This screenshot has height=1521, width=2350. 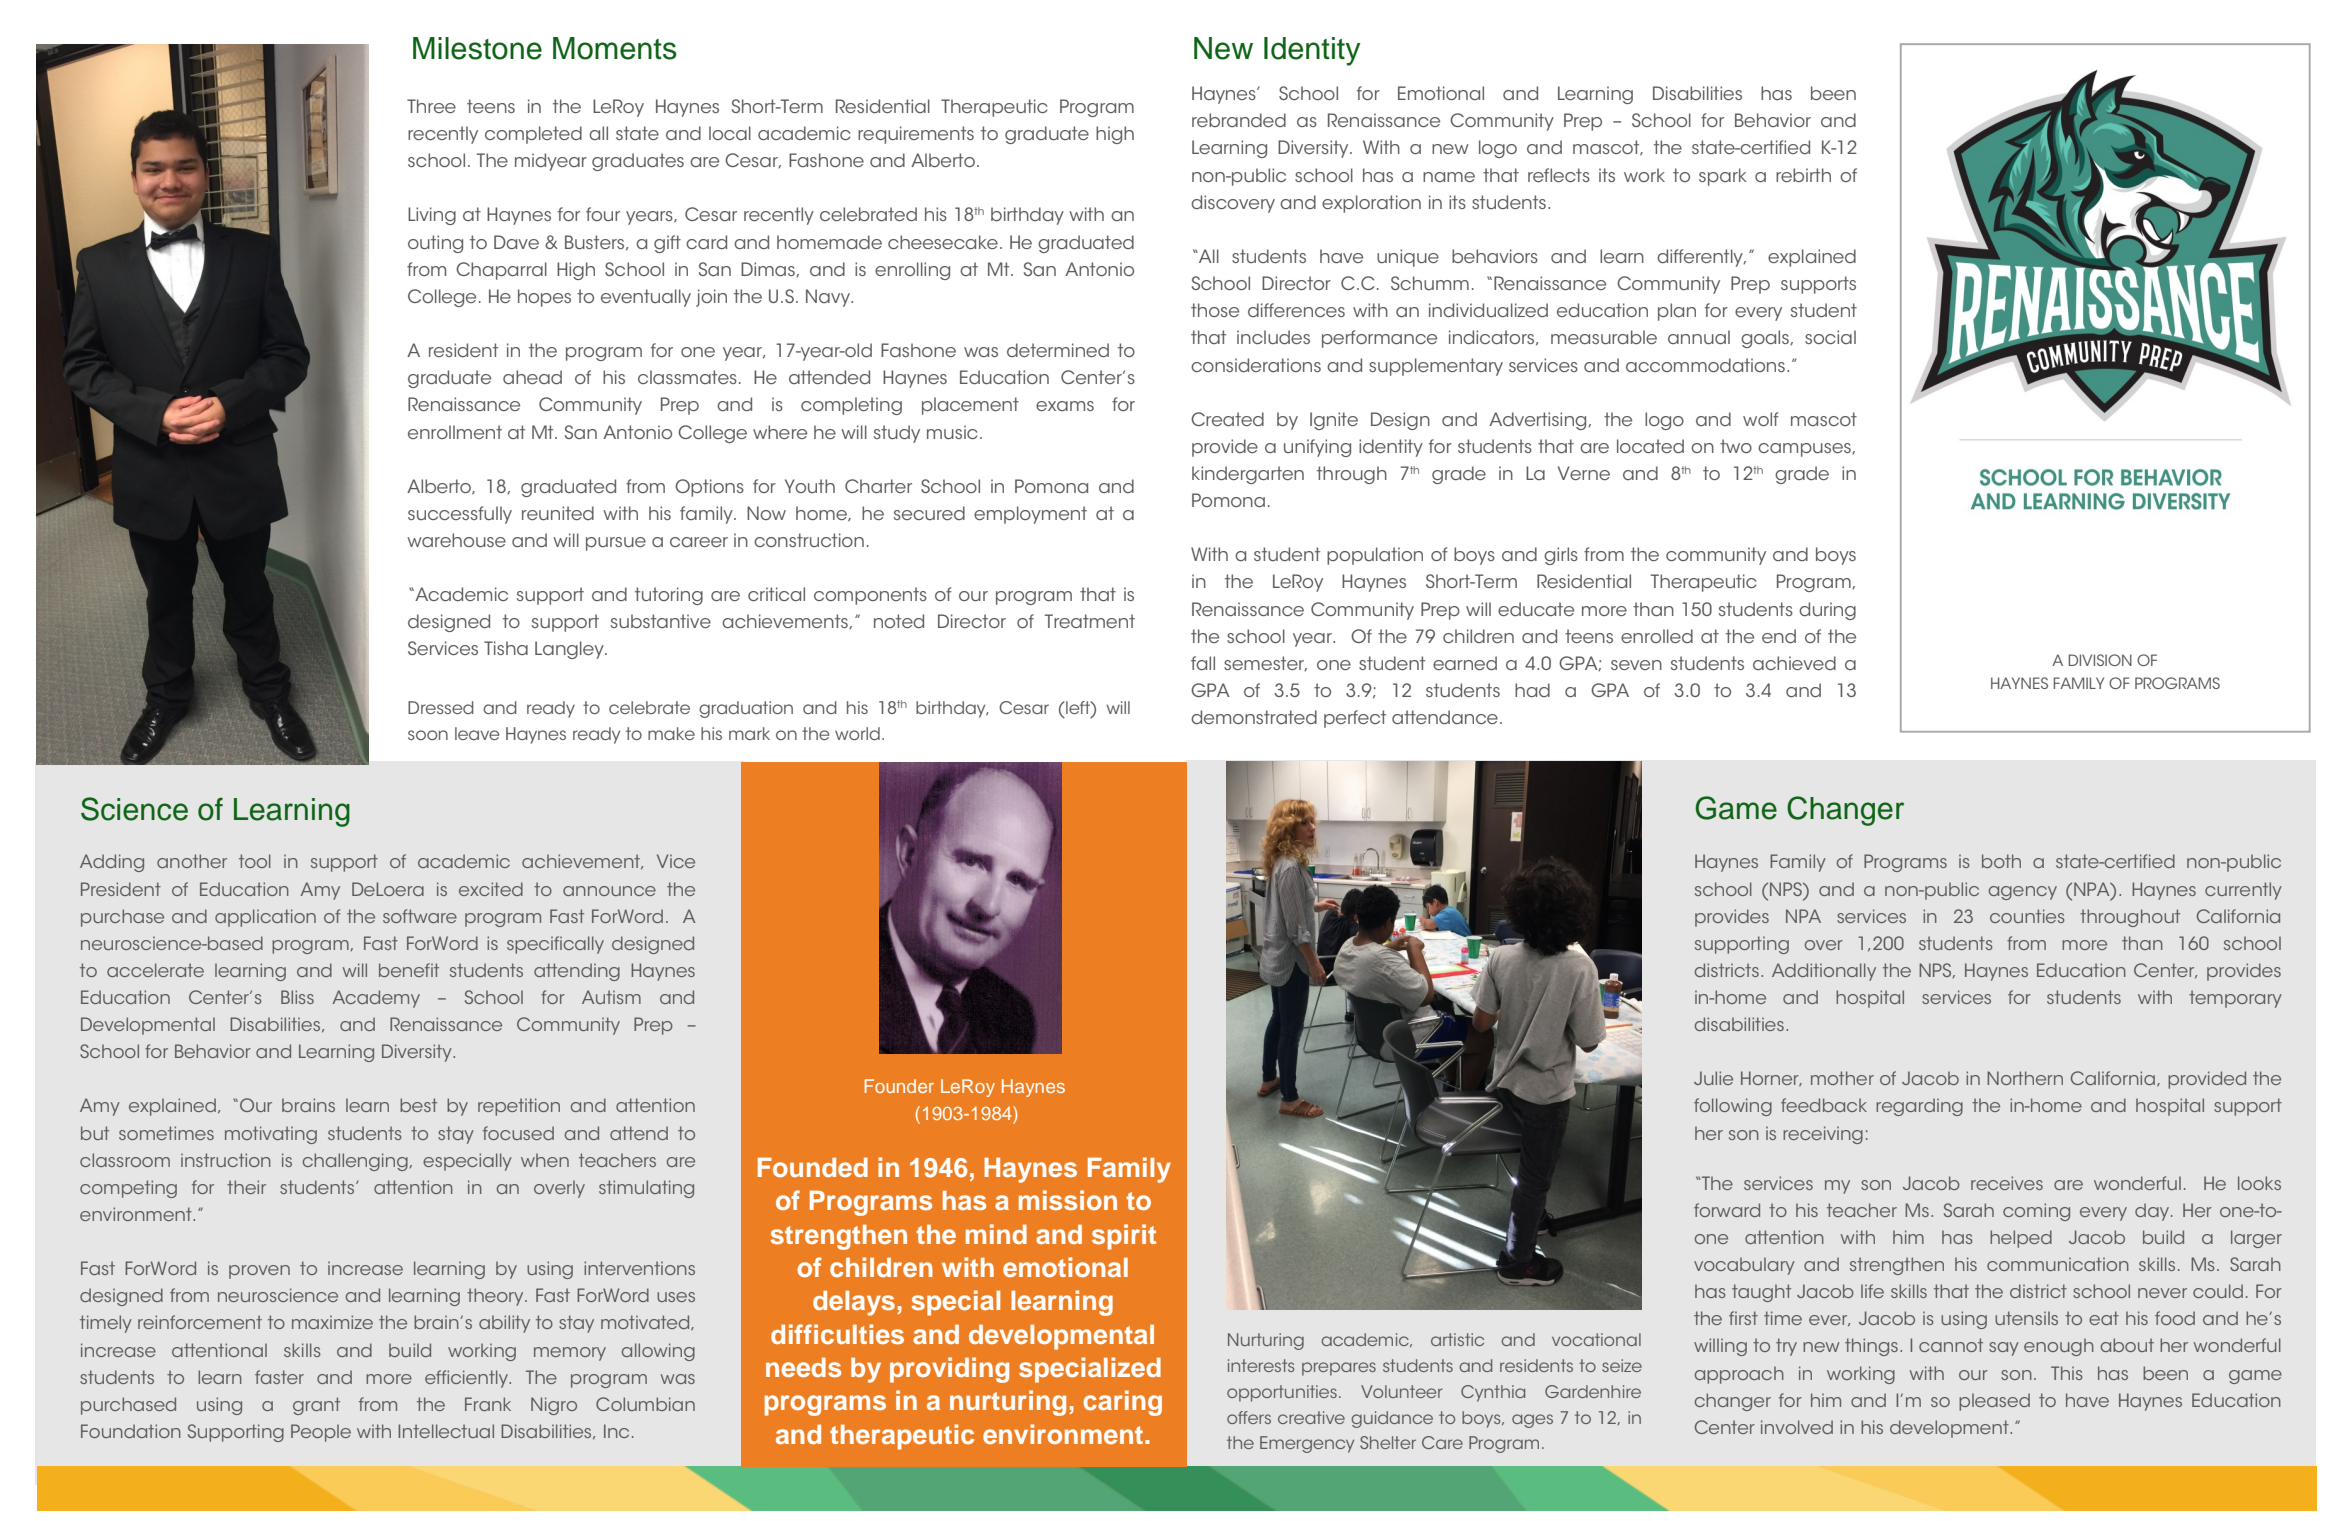 I want to click on grant, so click(x=316, y=1406).
